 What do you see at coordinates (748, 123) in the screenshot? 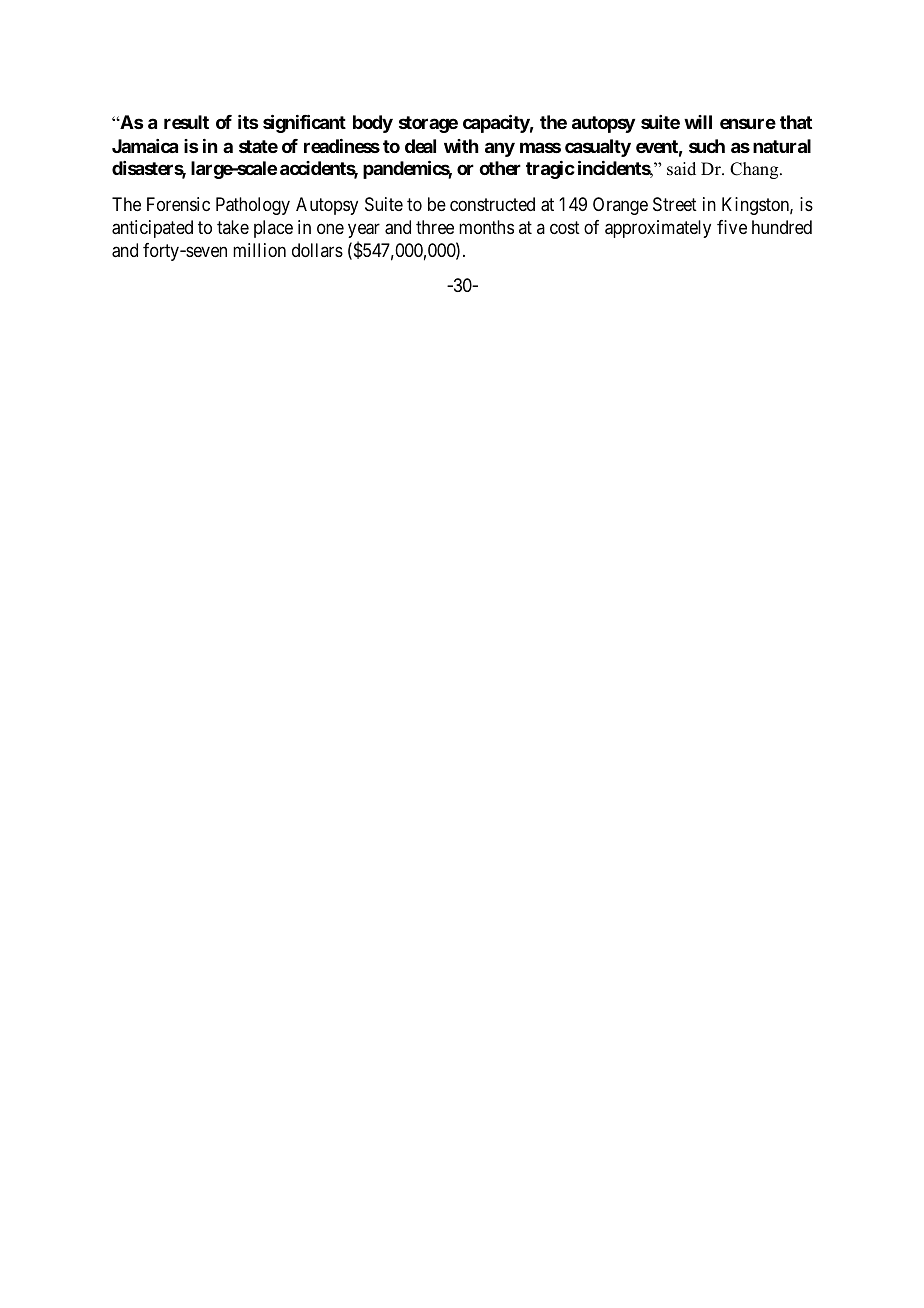
I see `ensure` at bounding box center [748, 123].
